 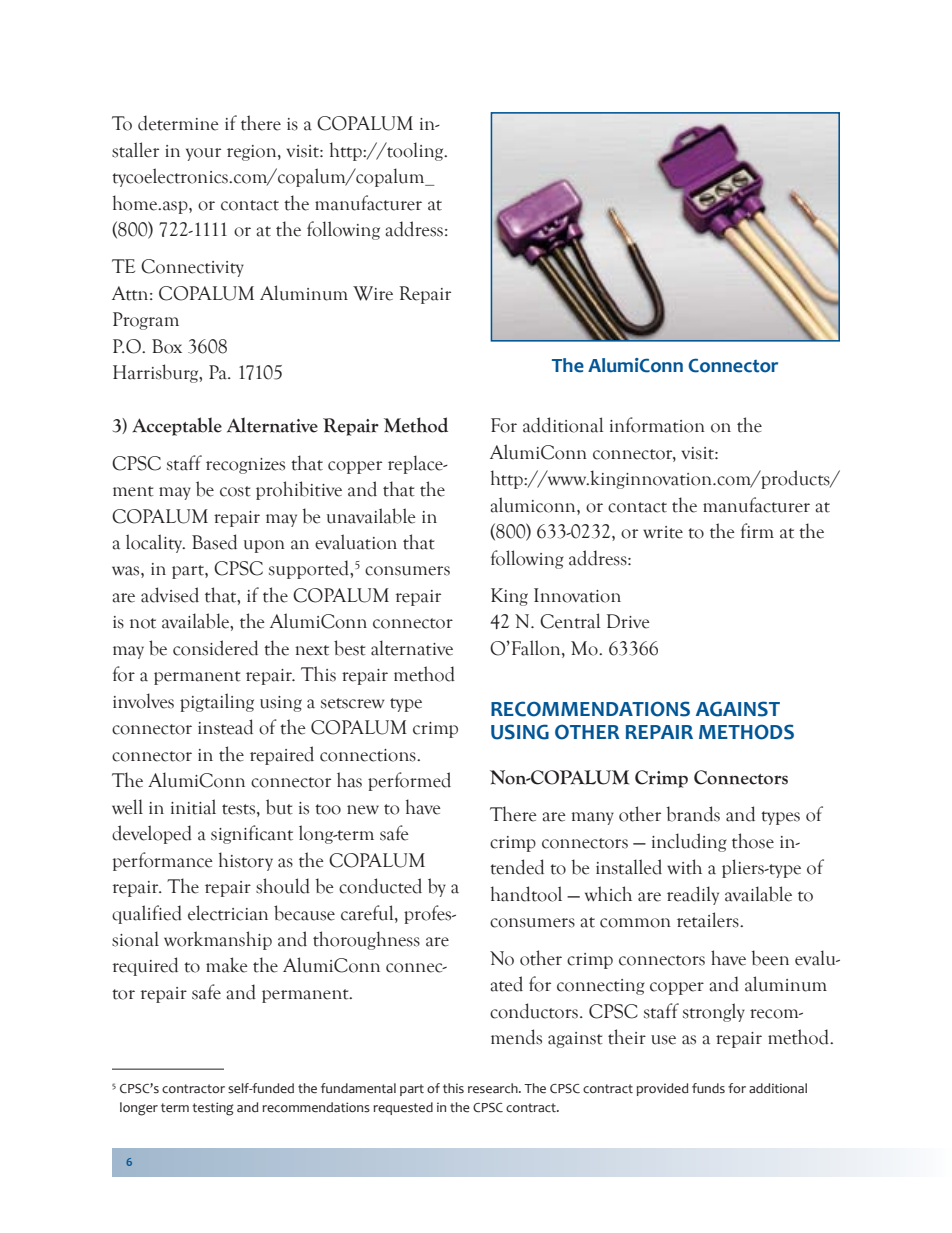 I want to click on testing, so click(x=213, y=1109).
